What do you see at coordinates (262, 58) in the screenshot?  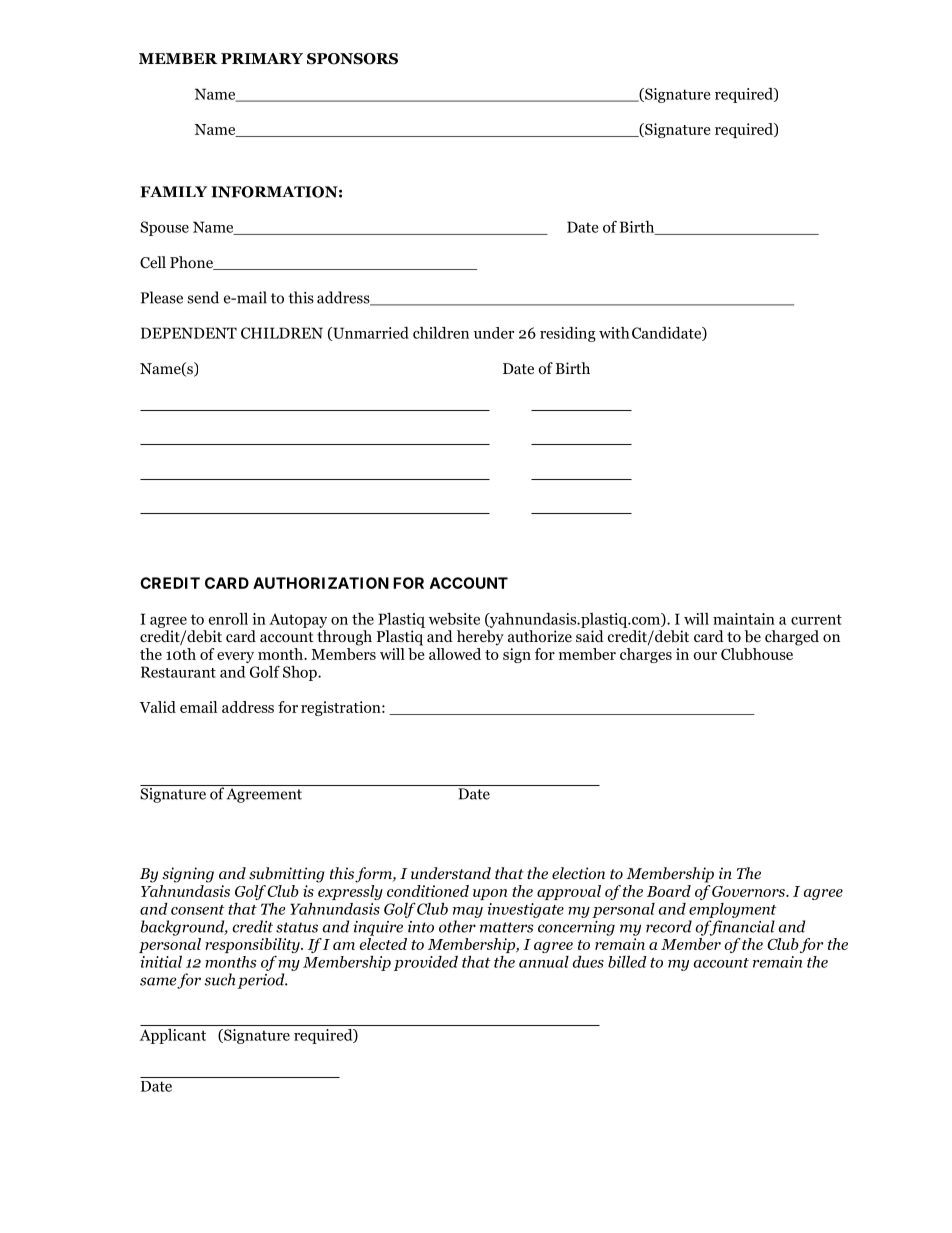 I see `PRIMARY` at bounding box center [262, 58].
